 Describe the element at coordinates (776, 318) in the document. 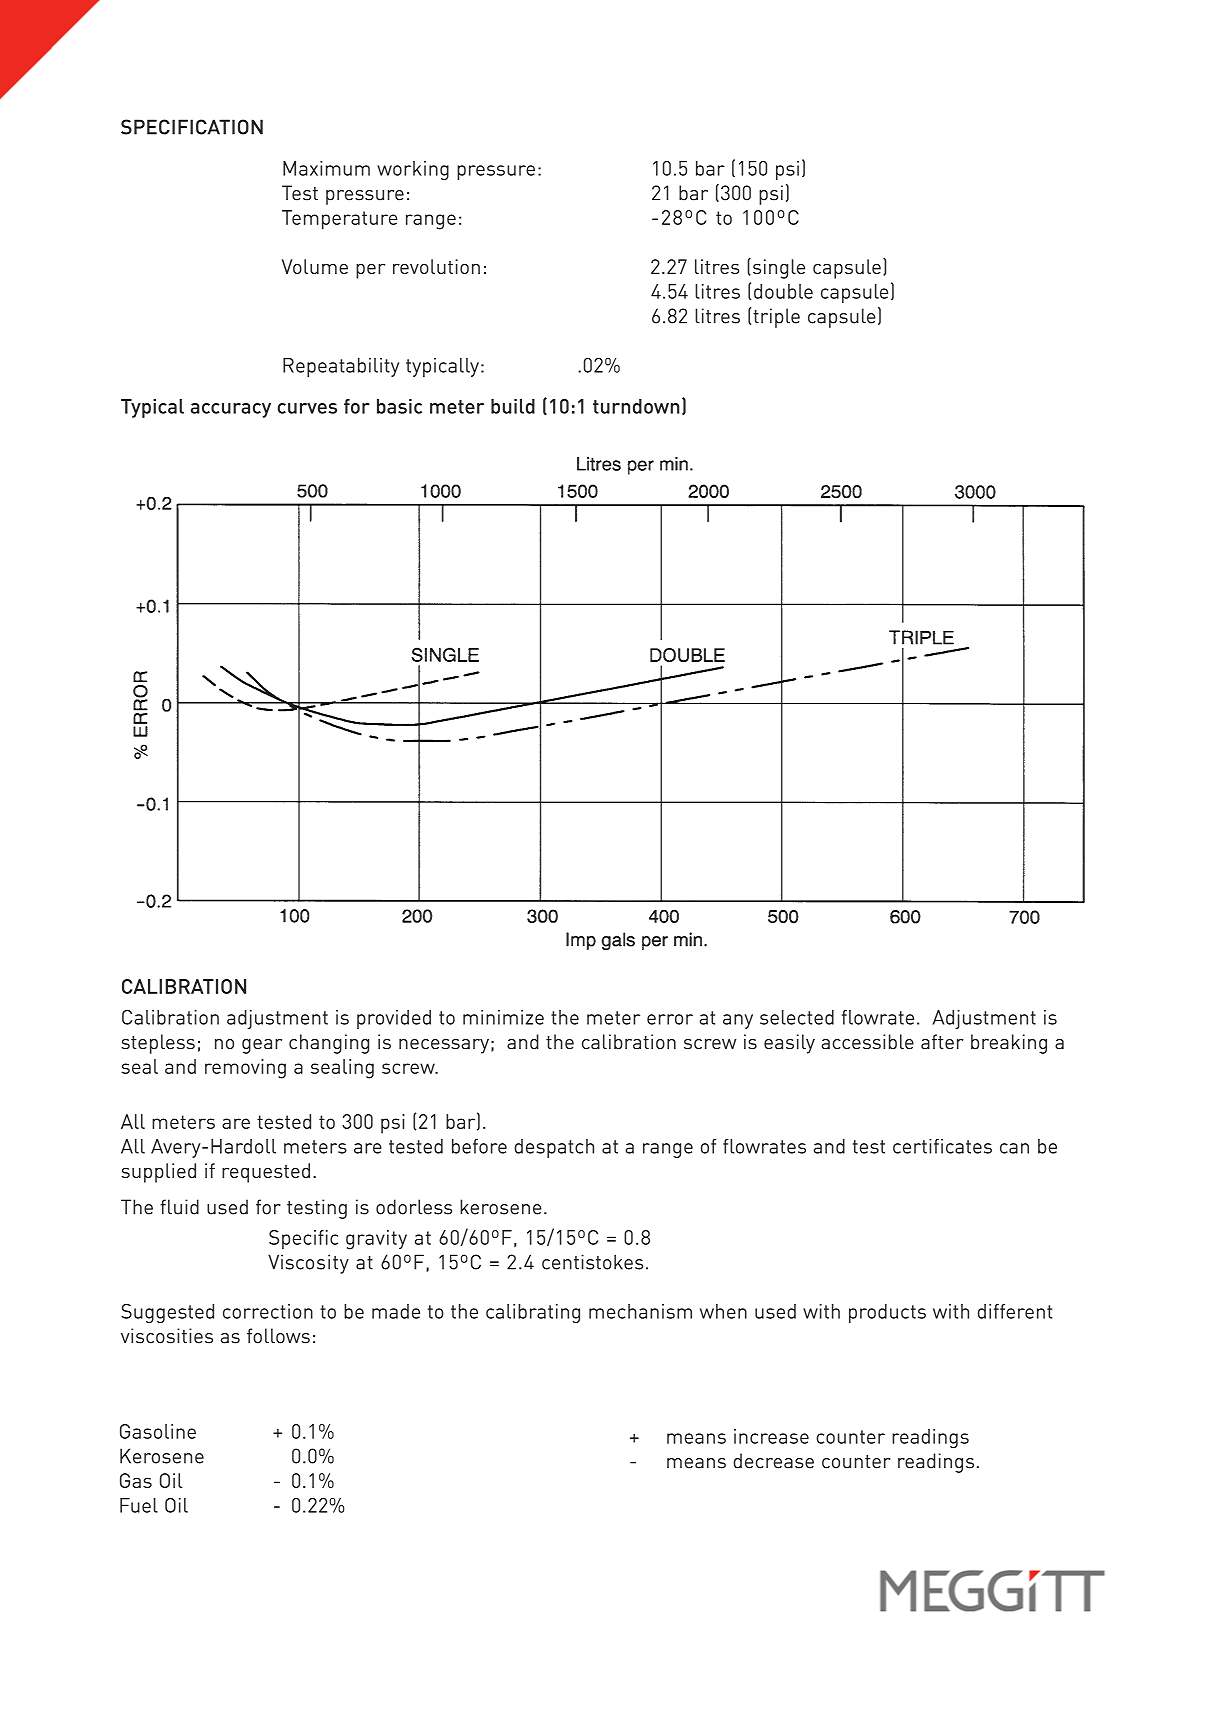

I see `triple` at that location.
